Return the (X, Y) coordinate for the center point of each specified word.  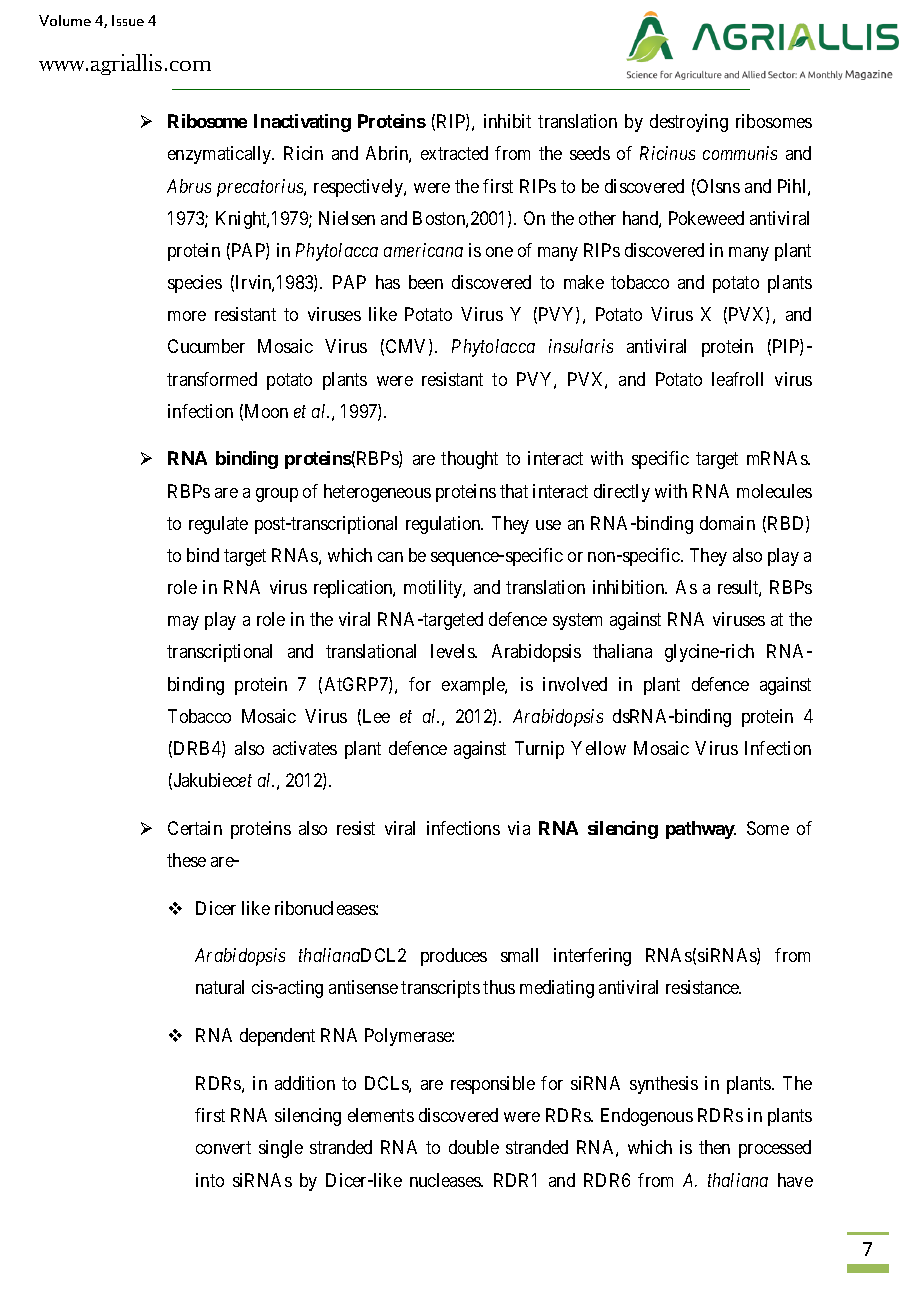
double (474, 1147)
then (714, 1147)
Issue (128, 20)
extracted (454, 153)
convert (223, 1147)
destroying (689, 123)
